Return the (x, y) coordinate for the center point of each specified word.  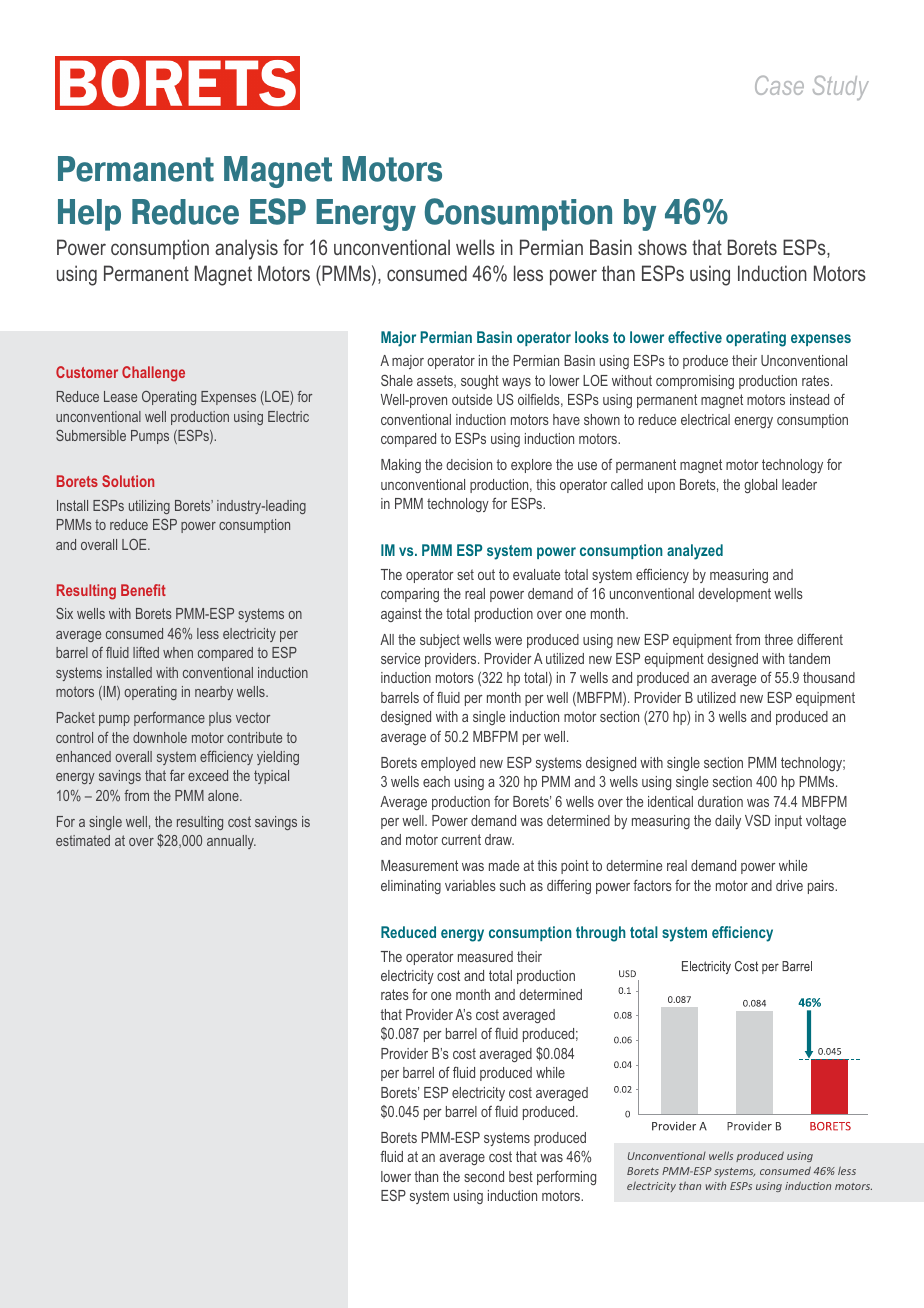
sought (480, 382)
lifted (146, 652)
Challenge (153, 374)
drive (789, 885)
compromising (695, 382)
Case (779, 85)
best (521, 1176)
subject (440, 641)
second (484, 1176)
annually (231, 842)
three (779, 639)
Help (89, 215)
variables (470, 885)
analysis (246, 249)
